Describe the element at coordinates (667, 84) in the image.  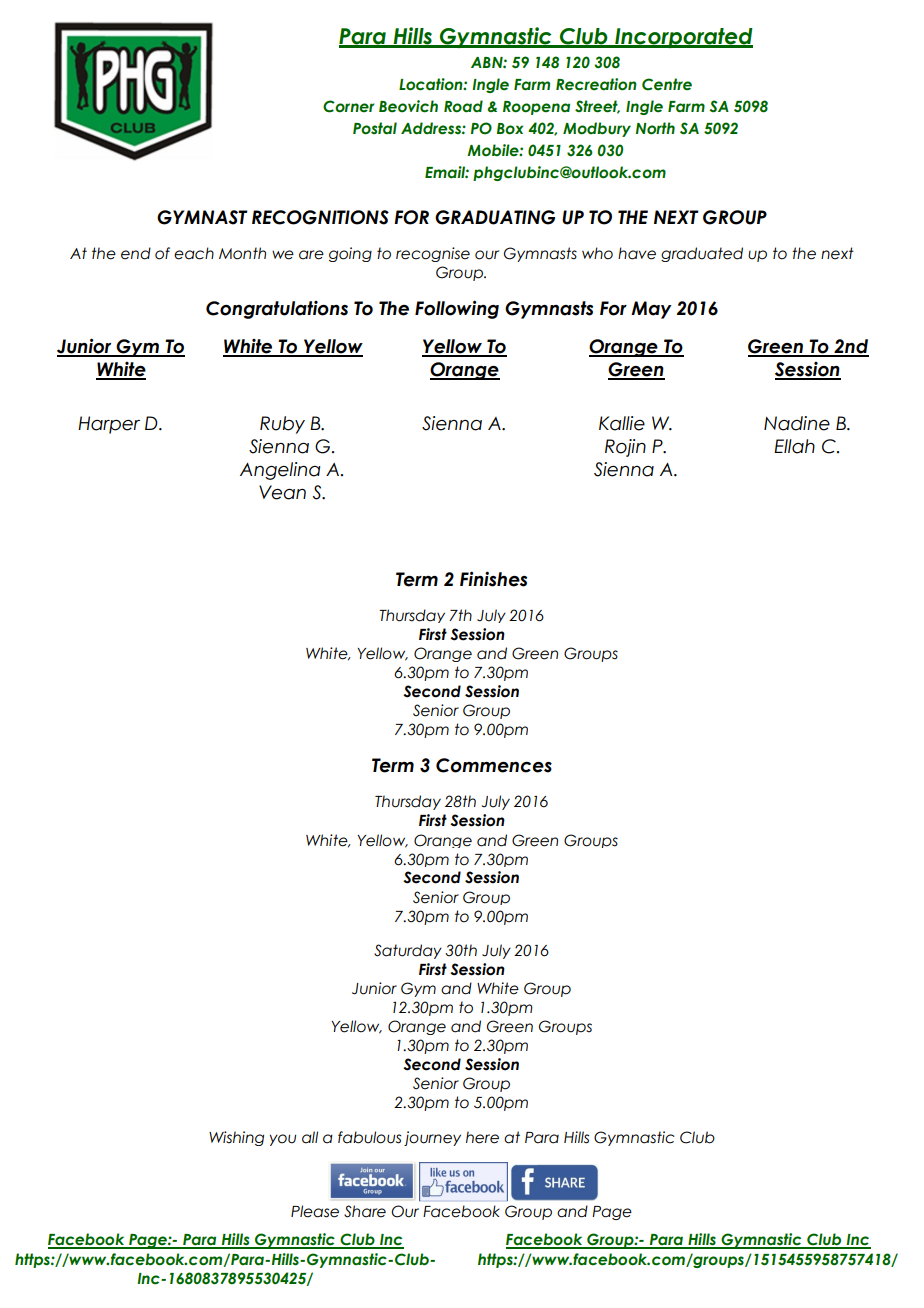
I see `Centre` at that location.
